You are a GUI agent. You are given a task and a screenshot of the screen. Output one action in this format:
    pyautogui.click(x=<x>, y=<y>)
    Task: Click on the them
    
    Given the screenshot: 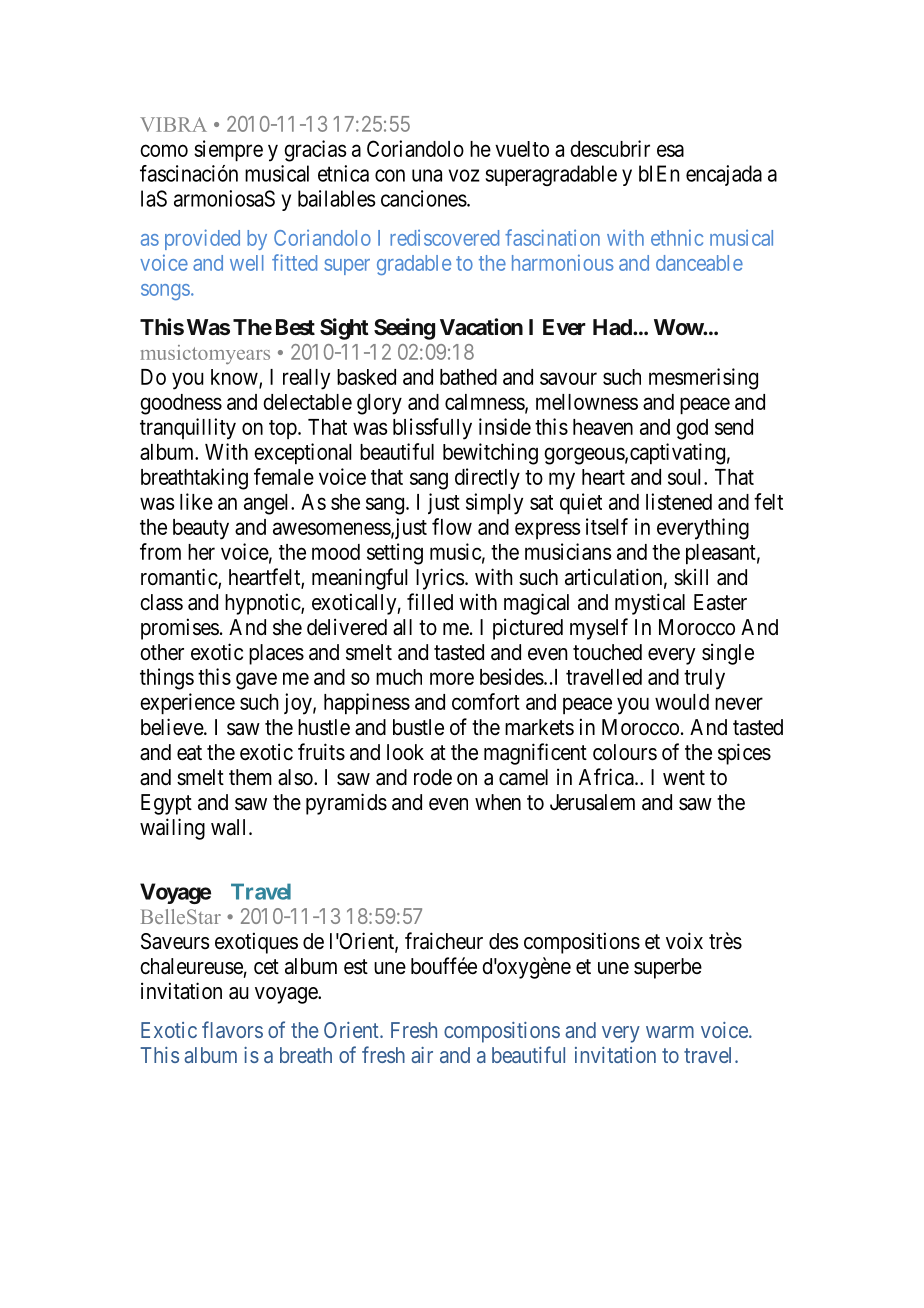 What is the action you would take?
    pyautogui.click(x=250, y=777)
